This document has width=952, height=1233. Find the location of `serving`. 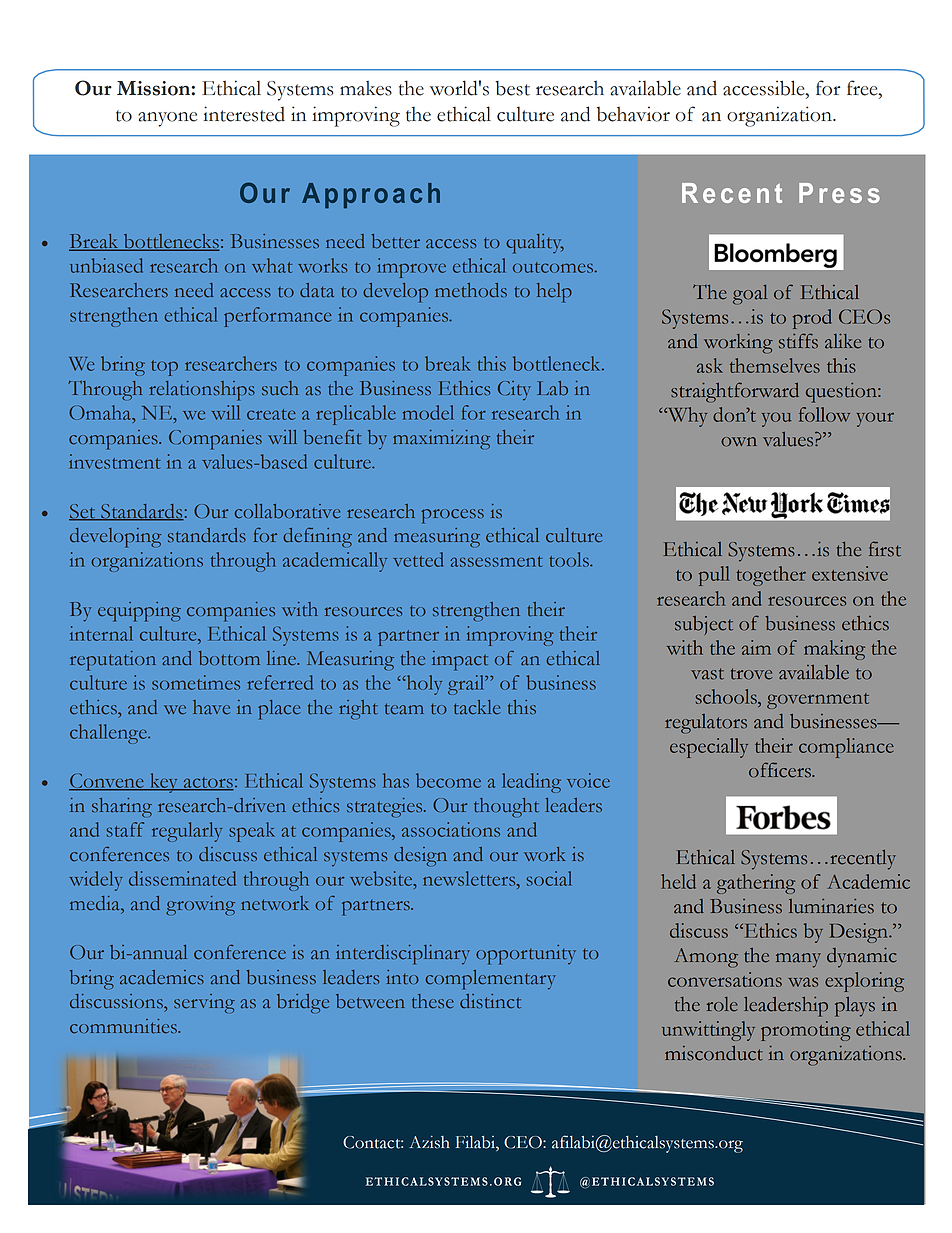

serving is located at coordinates (204, 1003).
